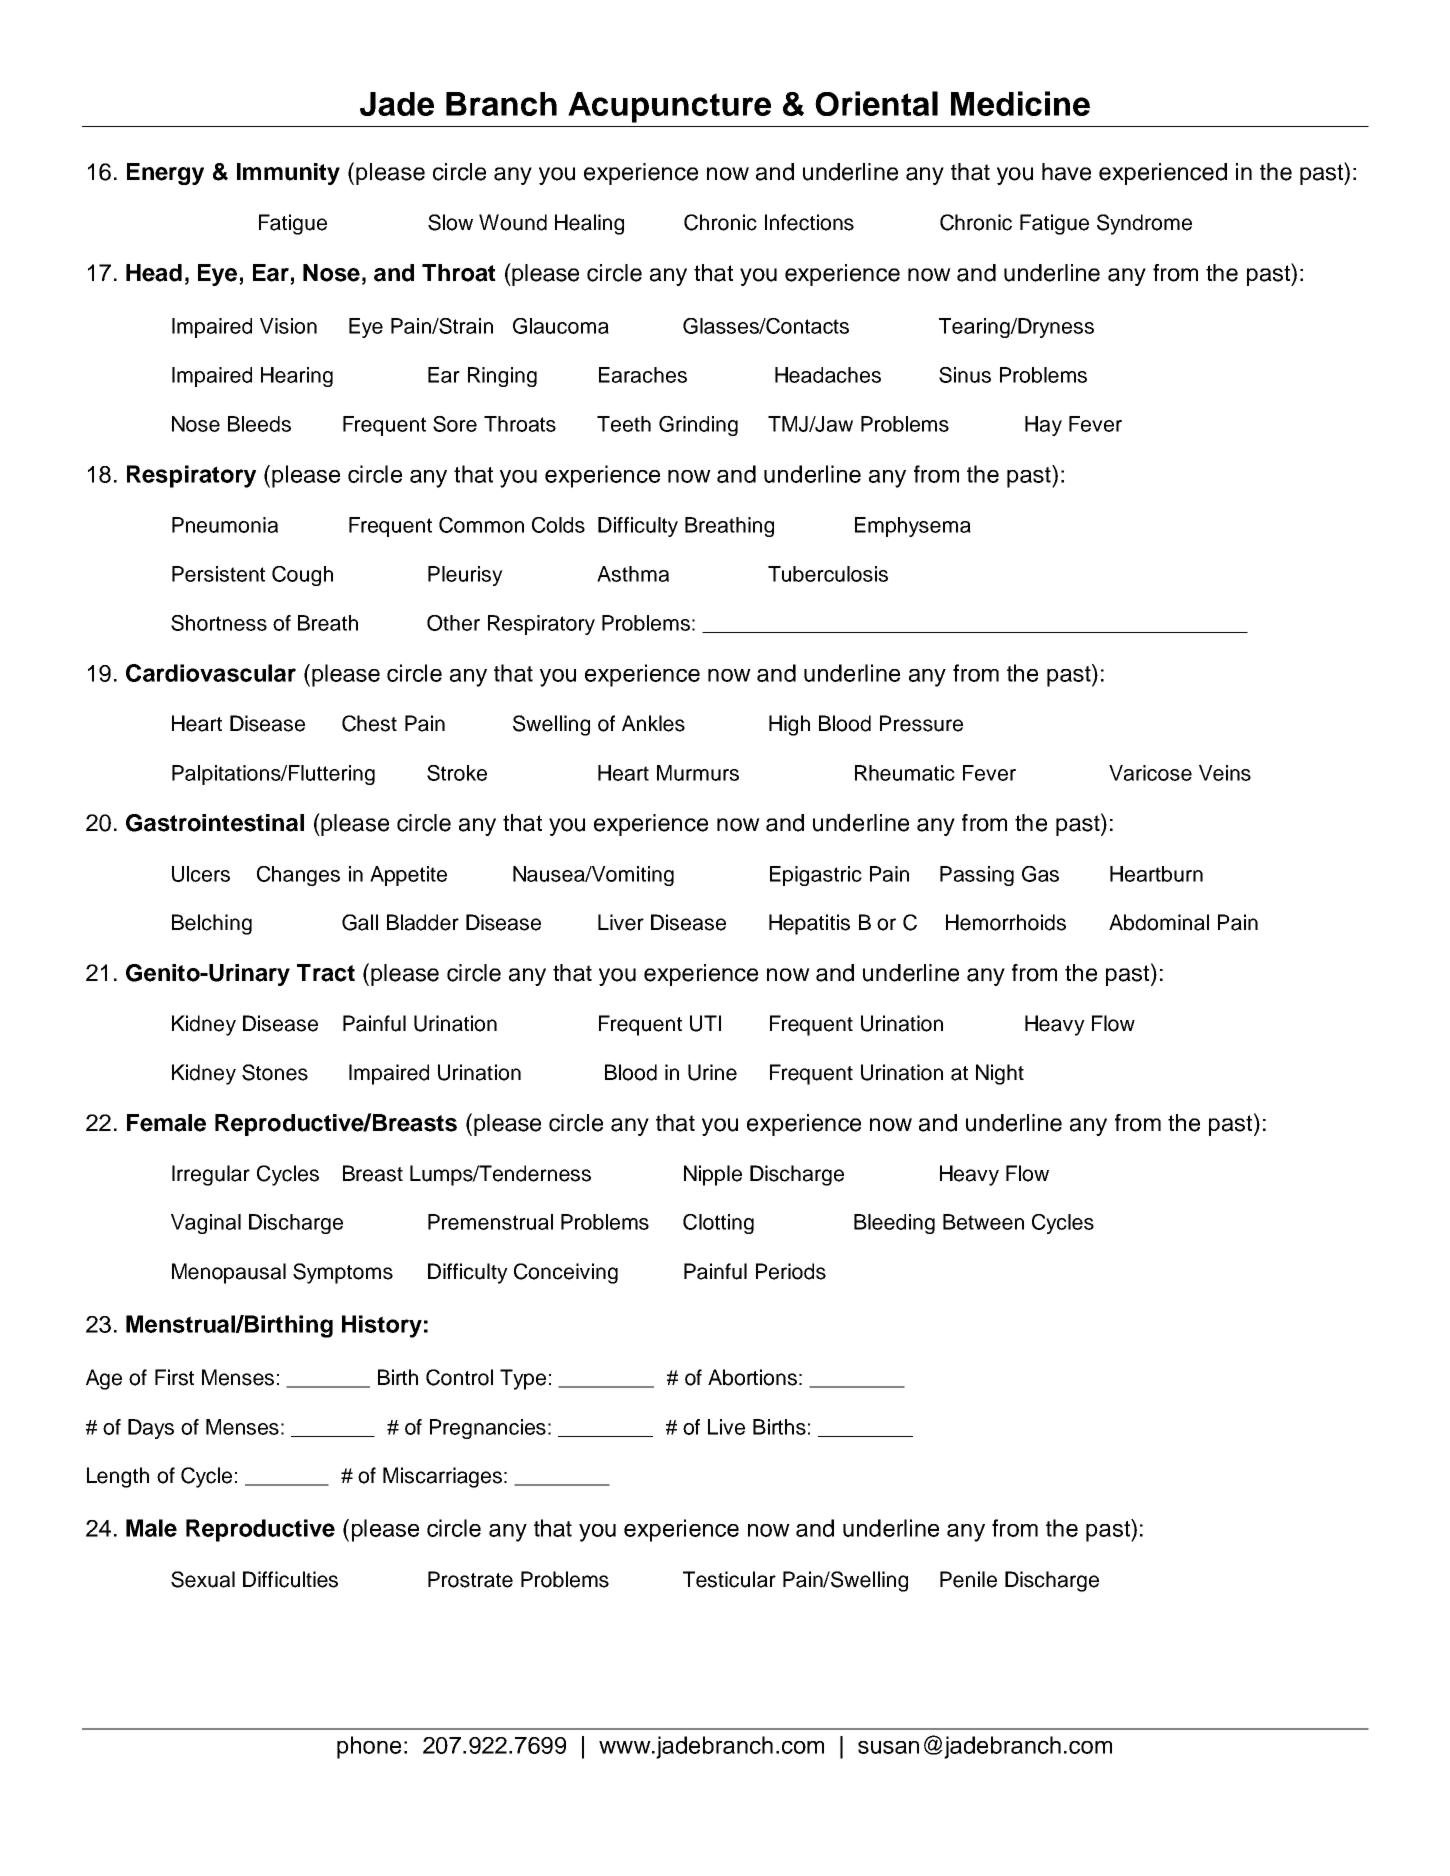 The image size is (1450, 1876). What do you see at coordinates (288, 174) in the document?
I see `Immunity` at bounding box center [288, 174].
